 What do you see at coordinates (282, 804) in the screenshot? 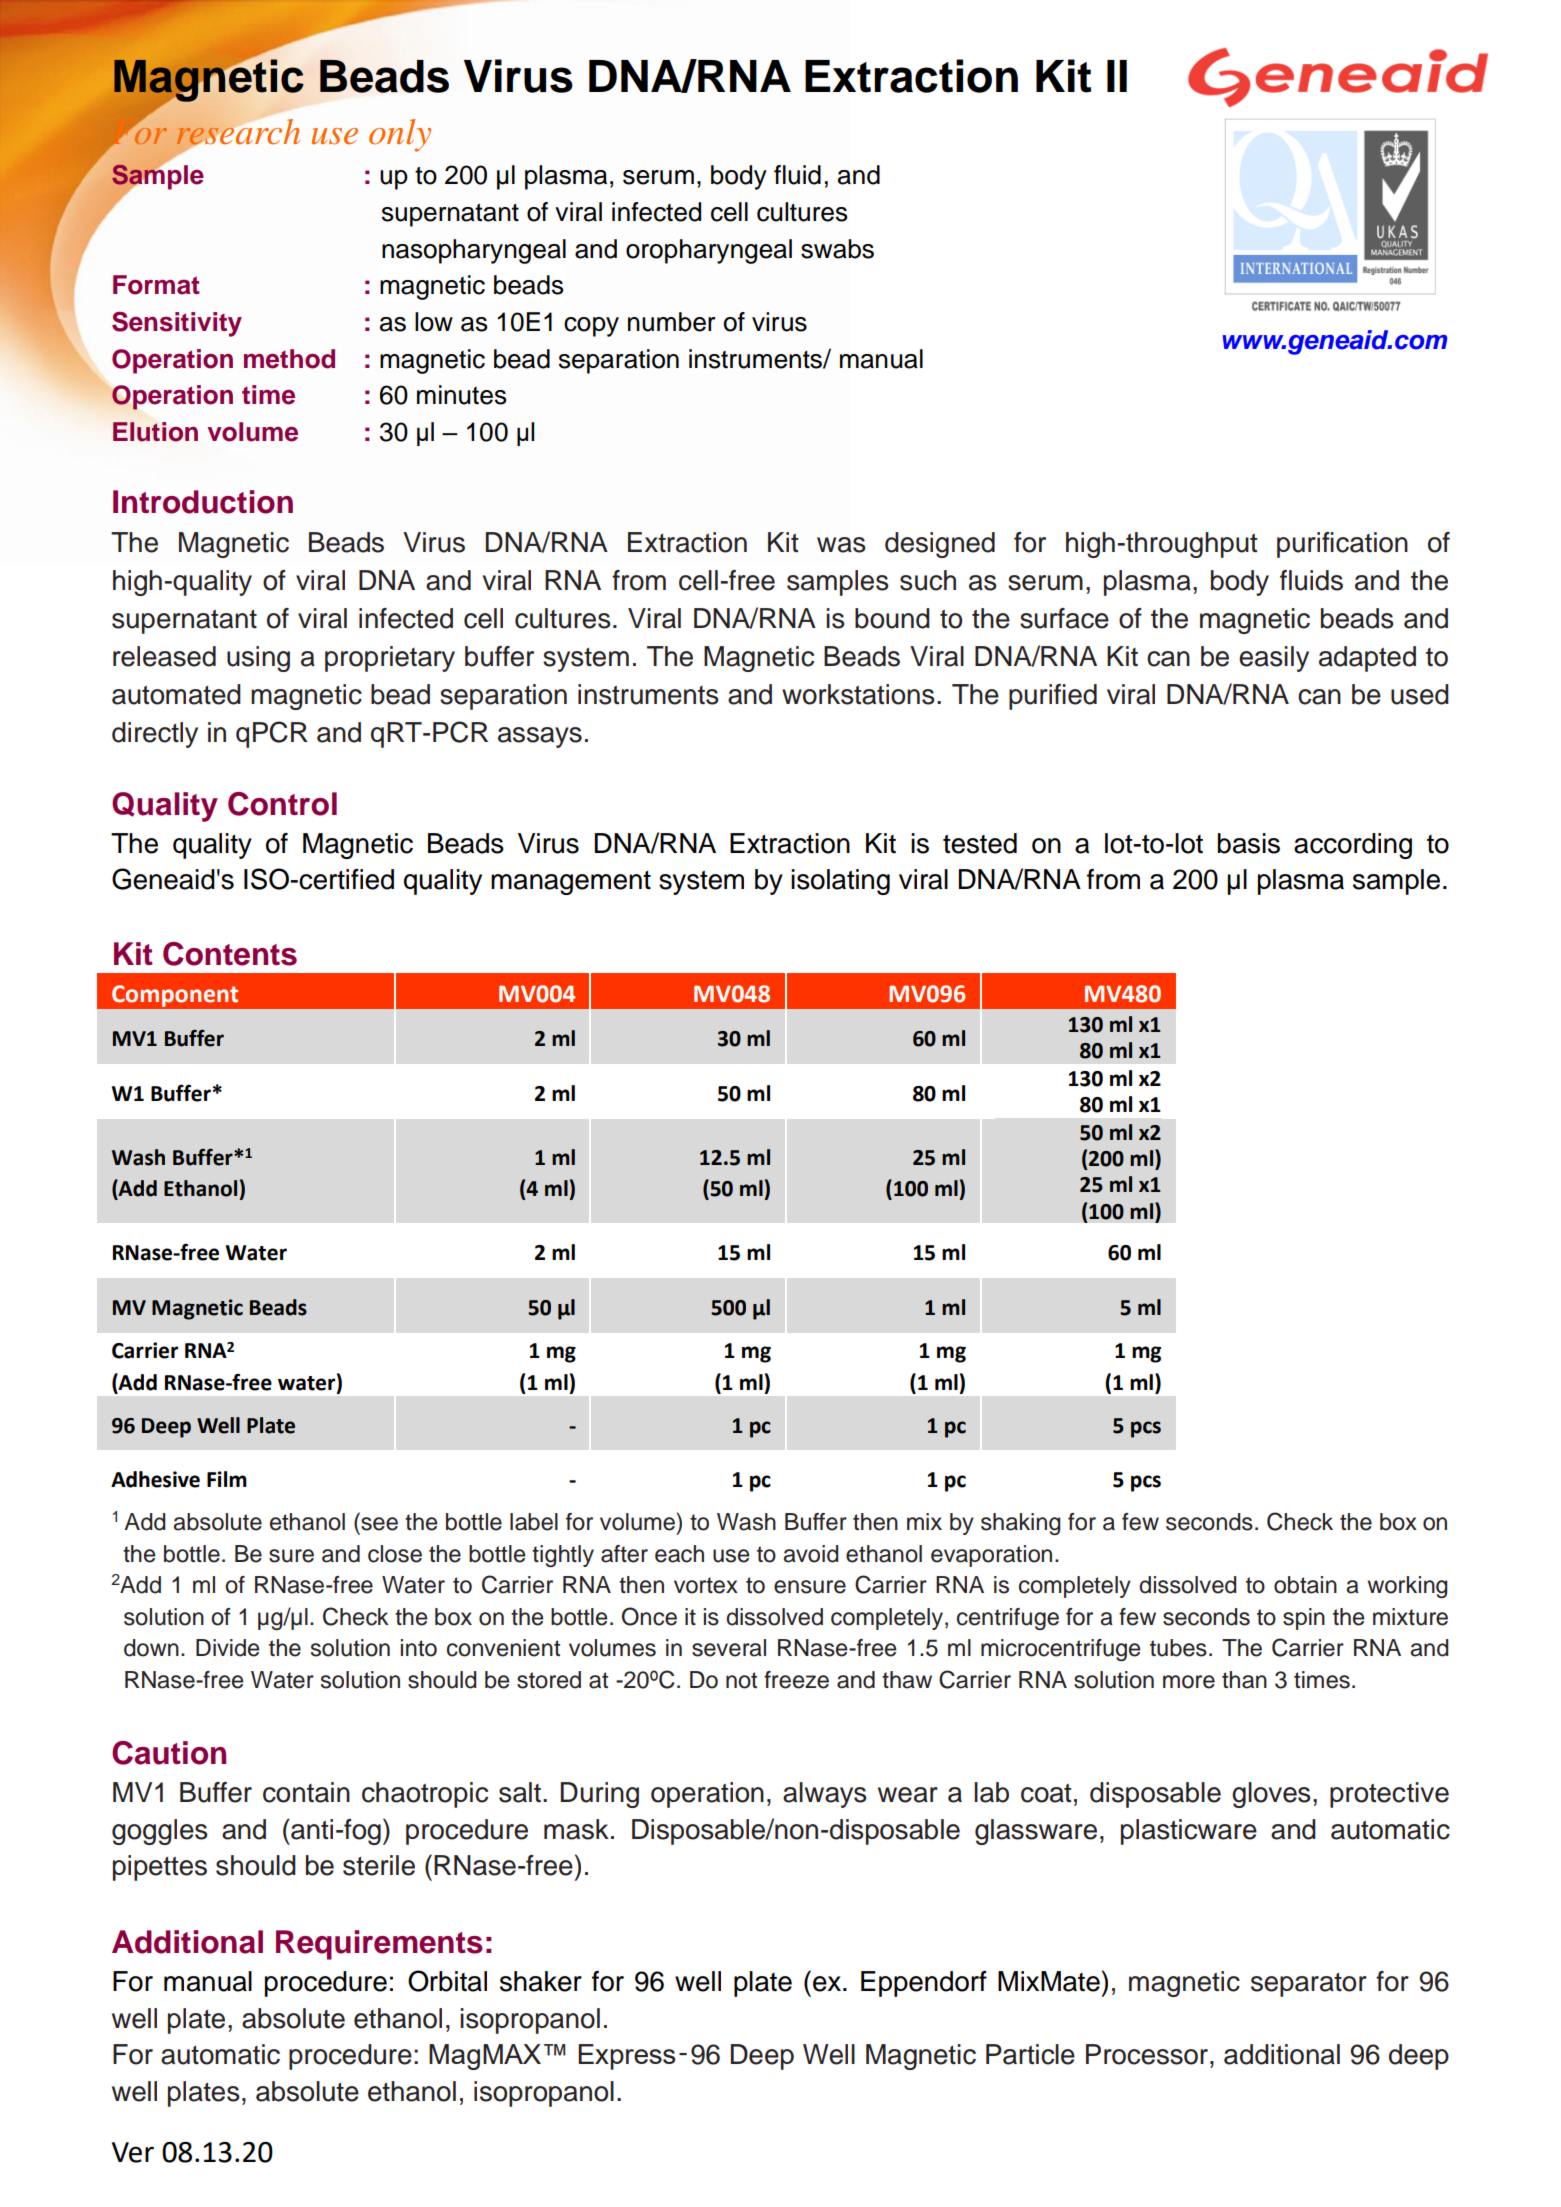
I see `Control` at bounding box center [282, 804].
